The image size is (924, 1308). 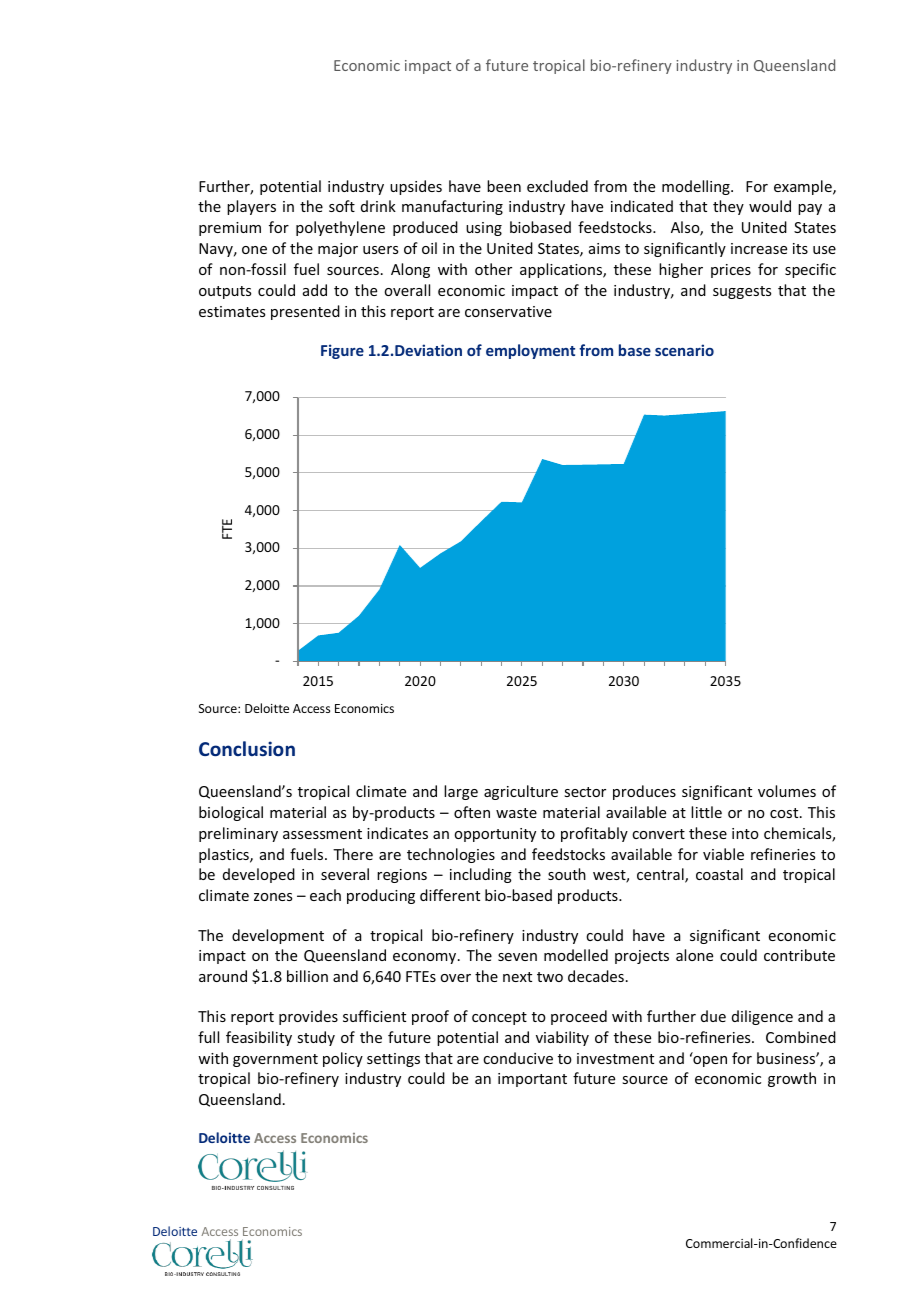 What do you see at coordinates (484, 229) in the screenshot?
I see `using` at bounding box center [484, 229].
